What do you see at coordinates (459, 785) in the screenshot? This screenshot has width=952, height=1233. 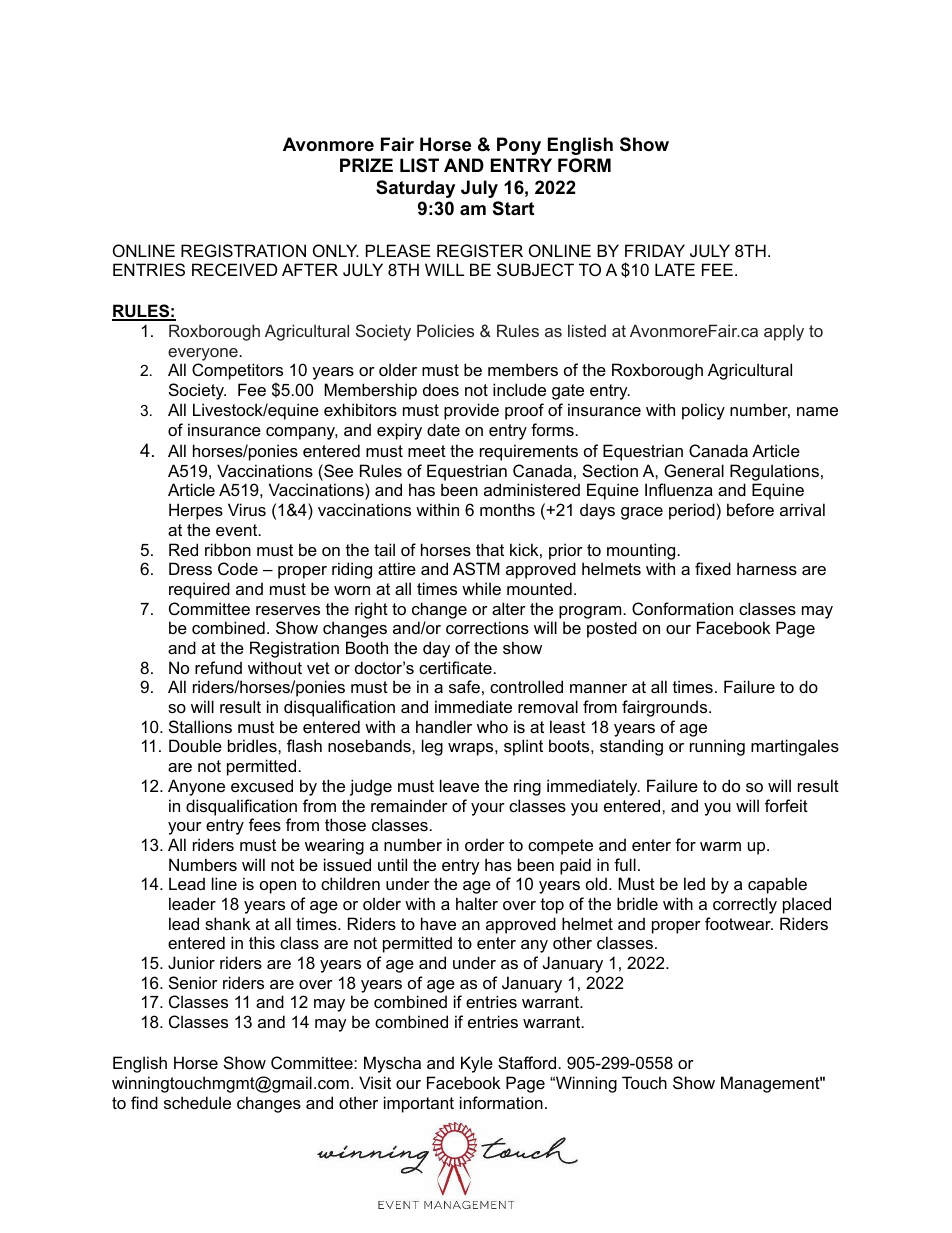 I see `leave` at bounding box center [459, 785].
